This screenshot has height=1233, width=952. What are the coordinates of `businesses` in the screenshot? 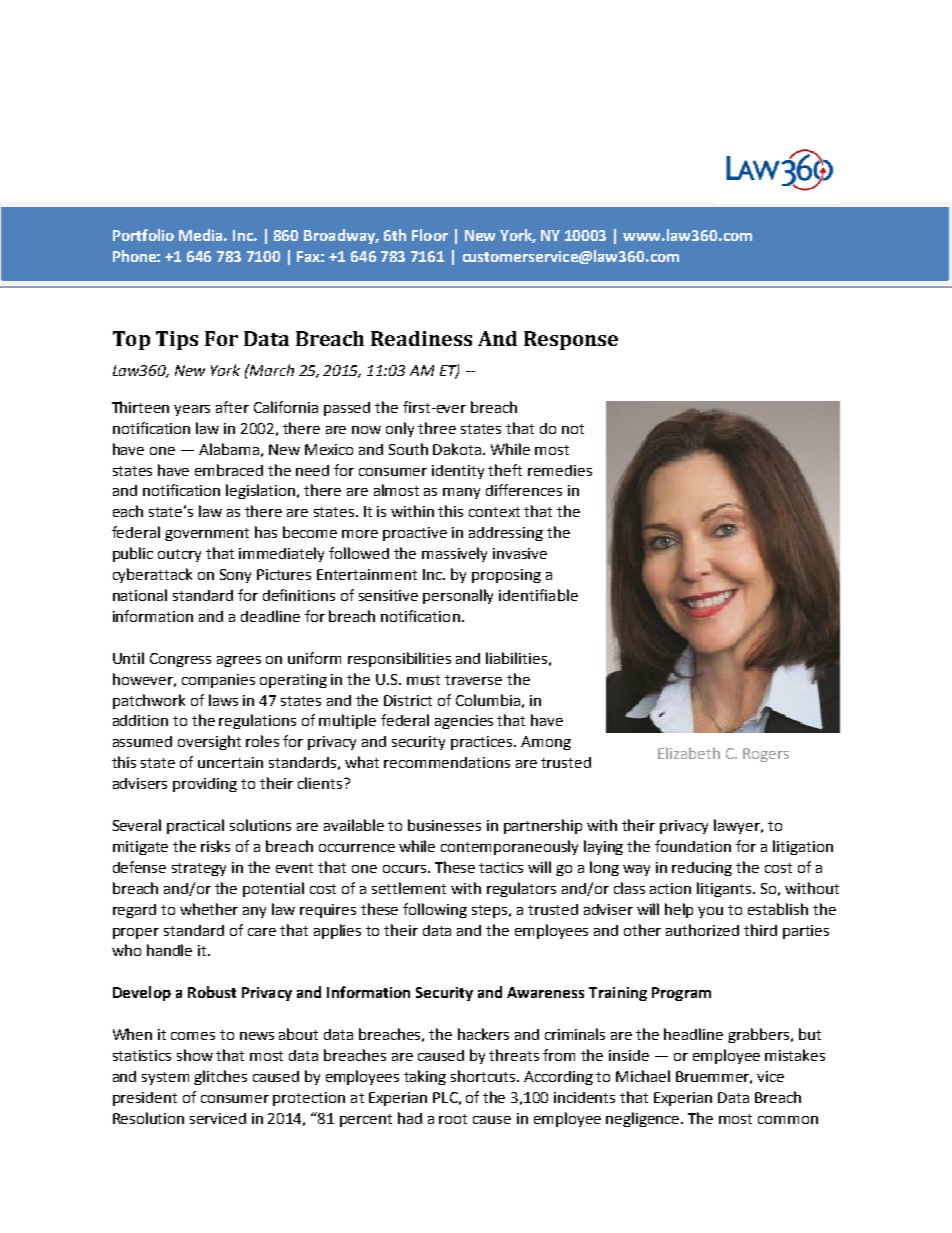 It's located at (444, 825).
